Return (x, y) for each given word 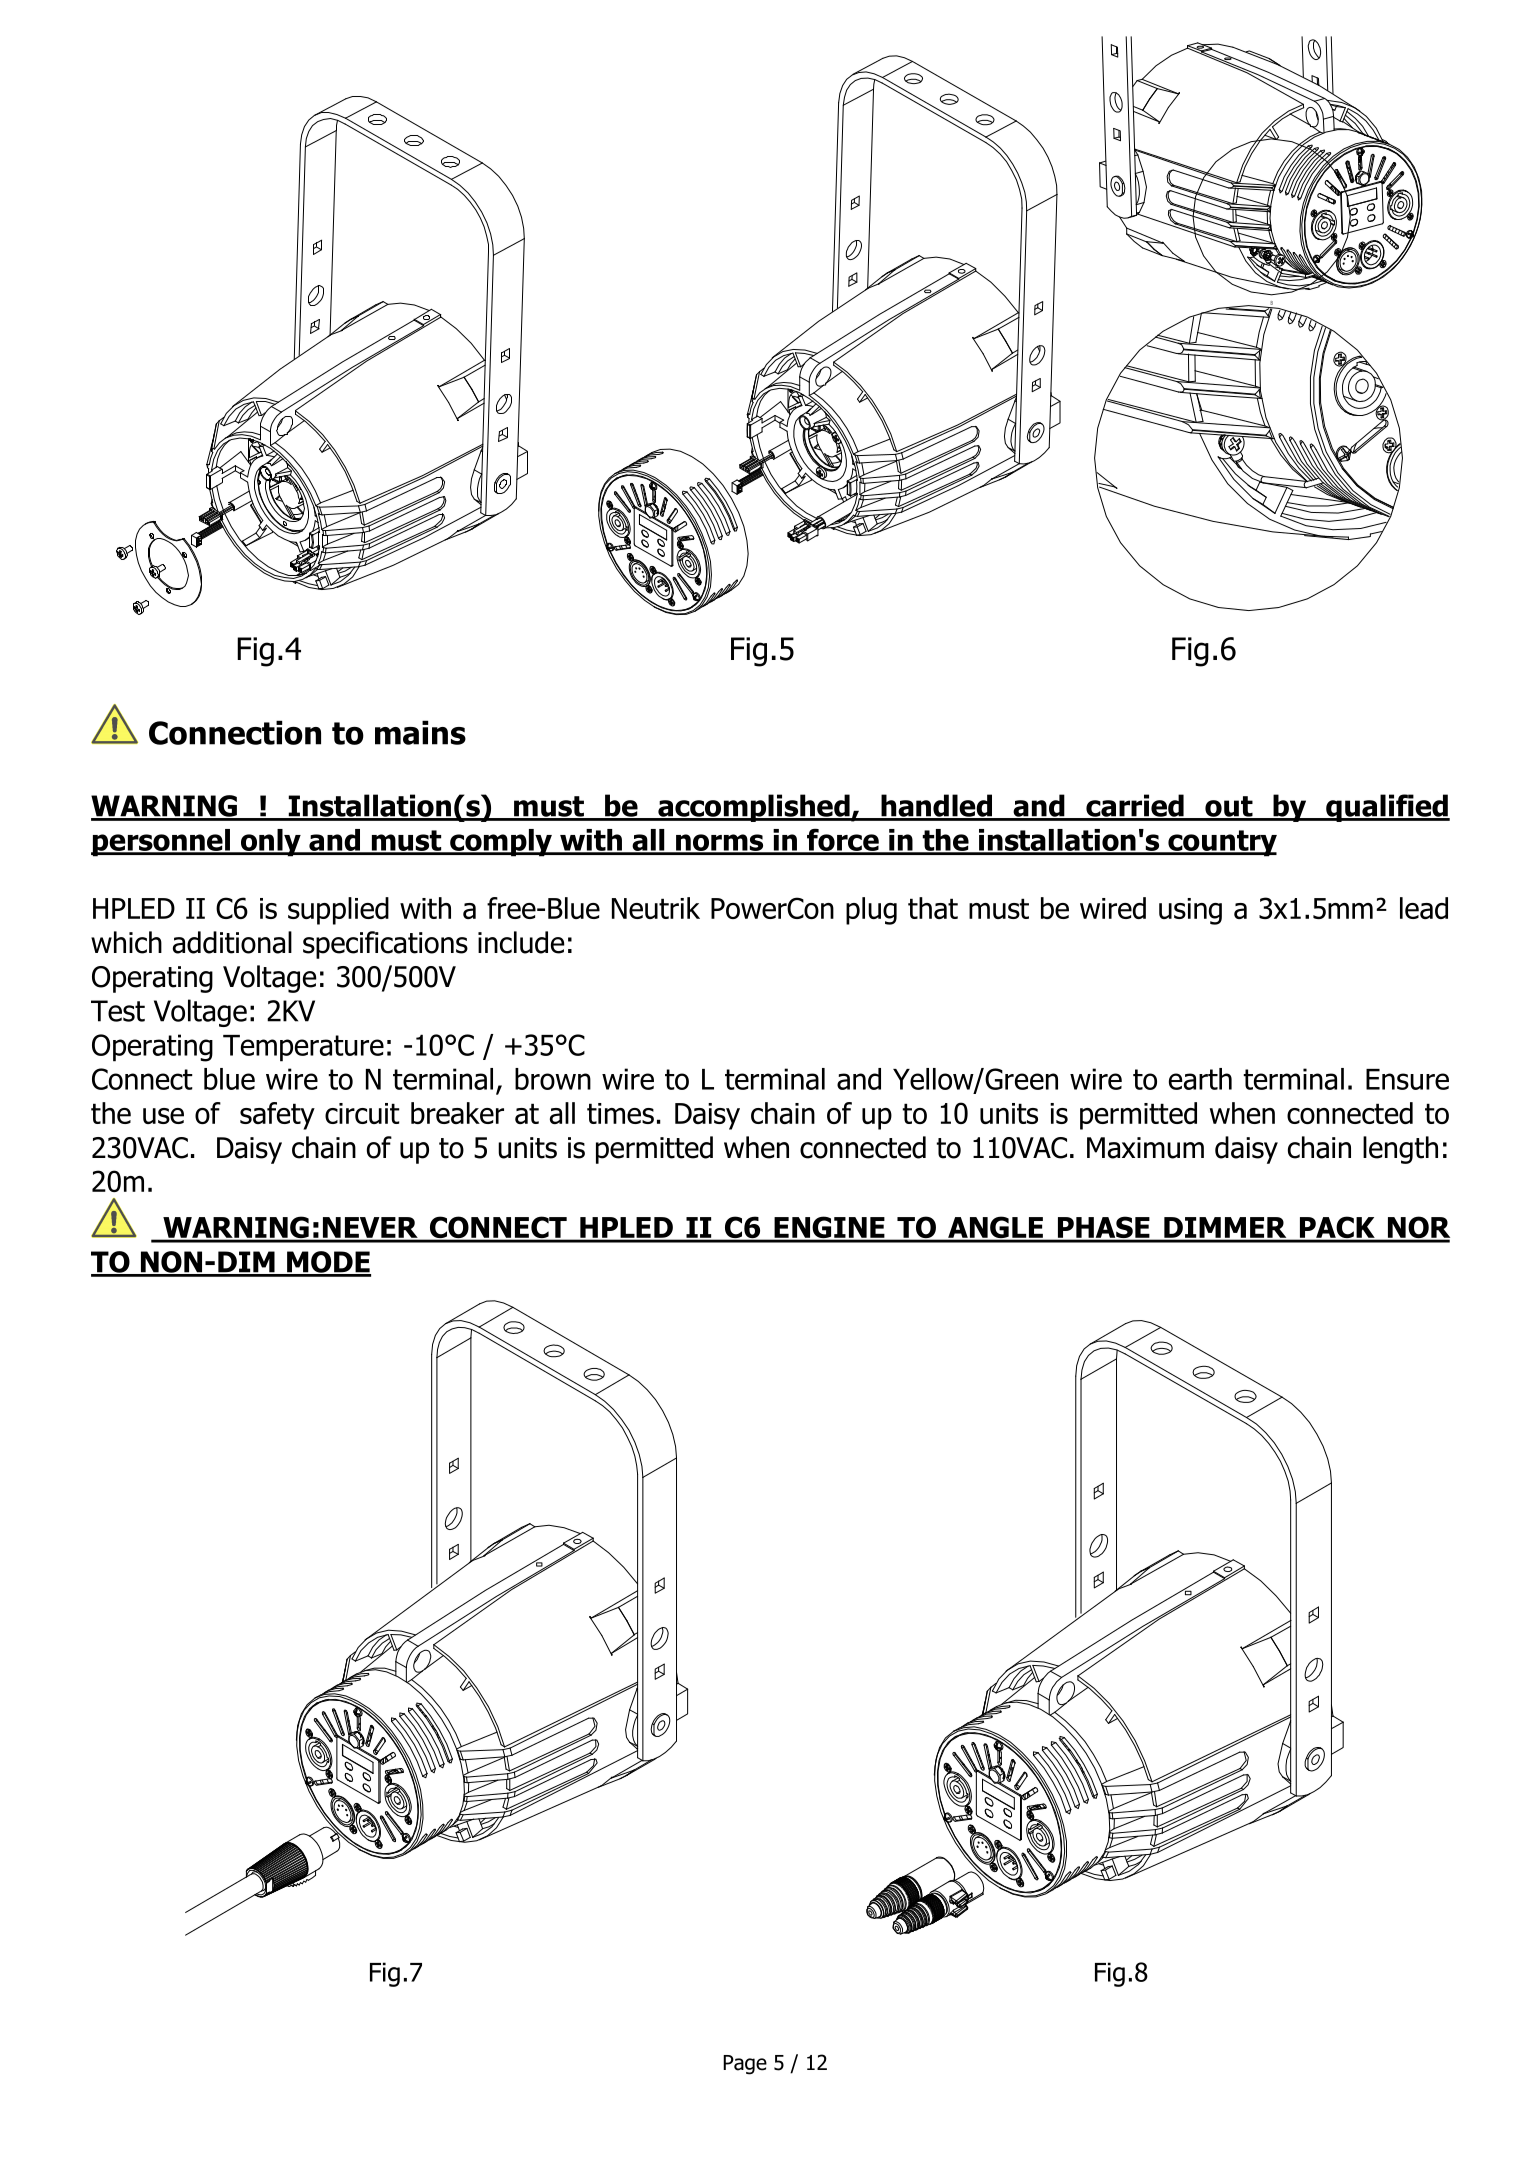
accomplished (754, 808)
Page (745, 2065)
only (270, 843)
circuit (362, 1113)
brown (553, 1079)
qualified (1387, 808)
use (163, 1116)
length (1400, 1150)
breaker (457, 1113)
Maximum (1145, 1148)
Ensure (1407, 1079)
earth (1200, 1079)
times (620, 1113)
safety (277, 1116)
